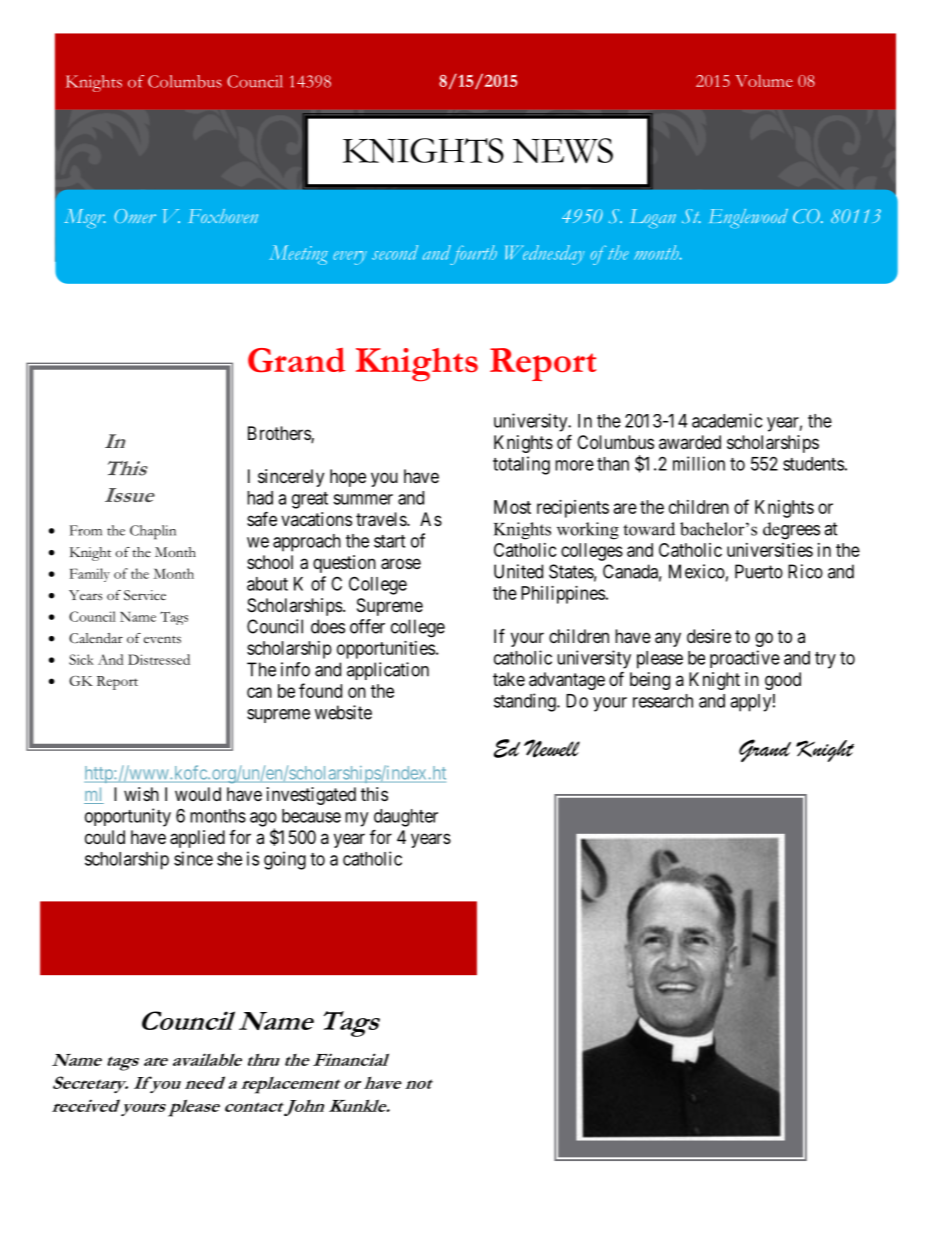  Describe the element at coordinates (145, 595) in the screenshot. I see `Service` at that location.
